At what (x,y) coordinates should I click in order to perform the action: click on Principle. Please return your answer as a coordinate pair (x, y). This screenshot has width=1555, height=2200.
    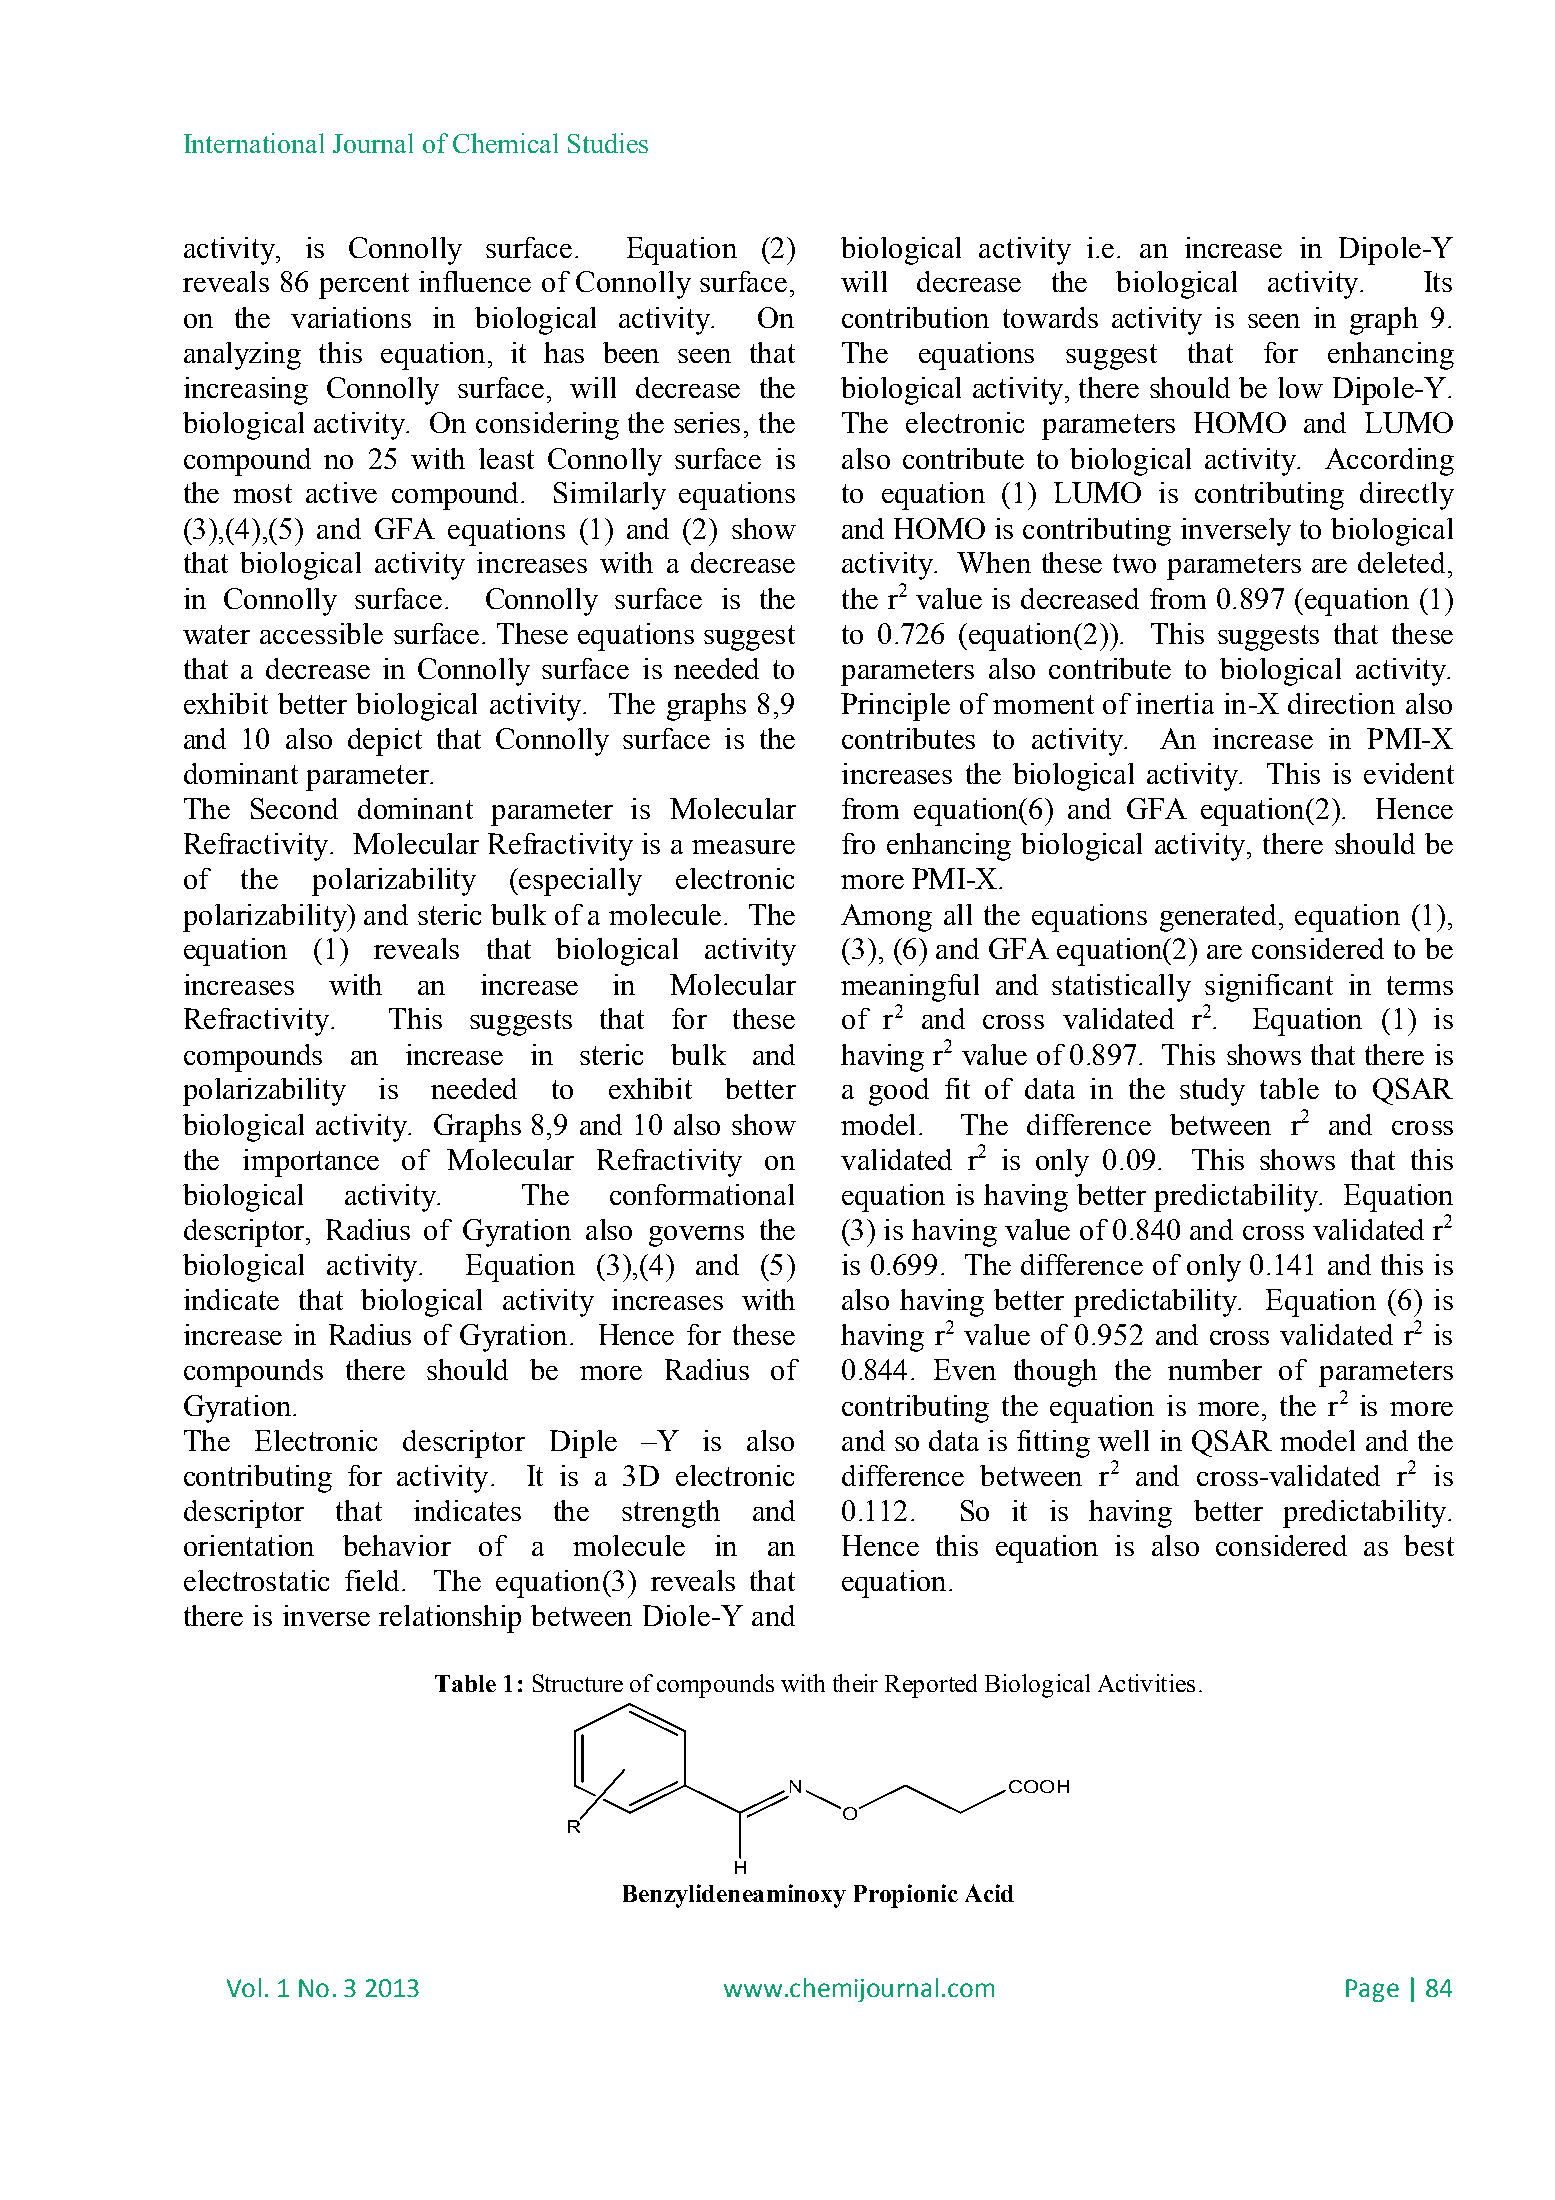
    Looking at the image, I should click on (895, 707).
